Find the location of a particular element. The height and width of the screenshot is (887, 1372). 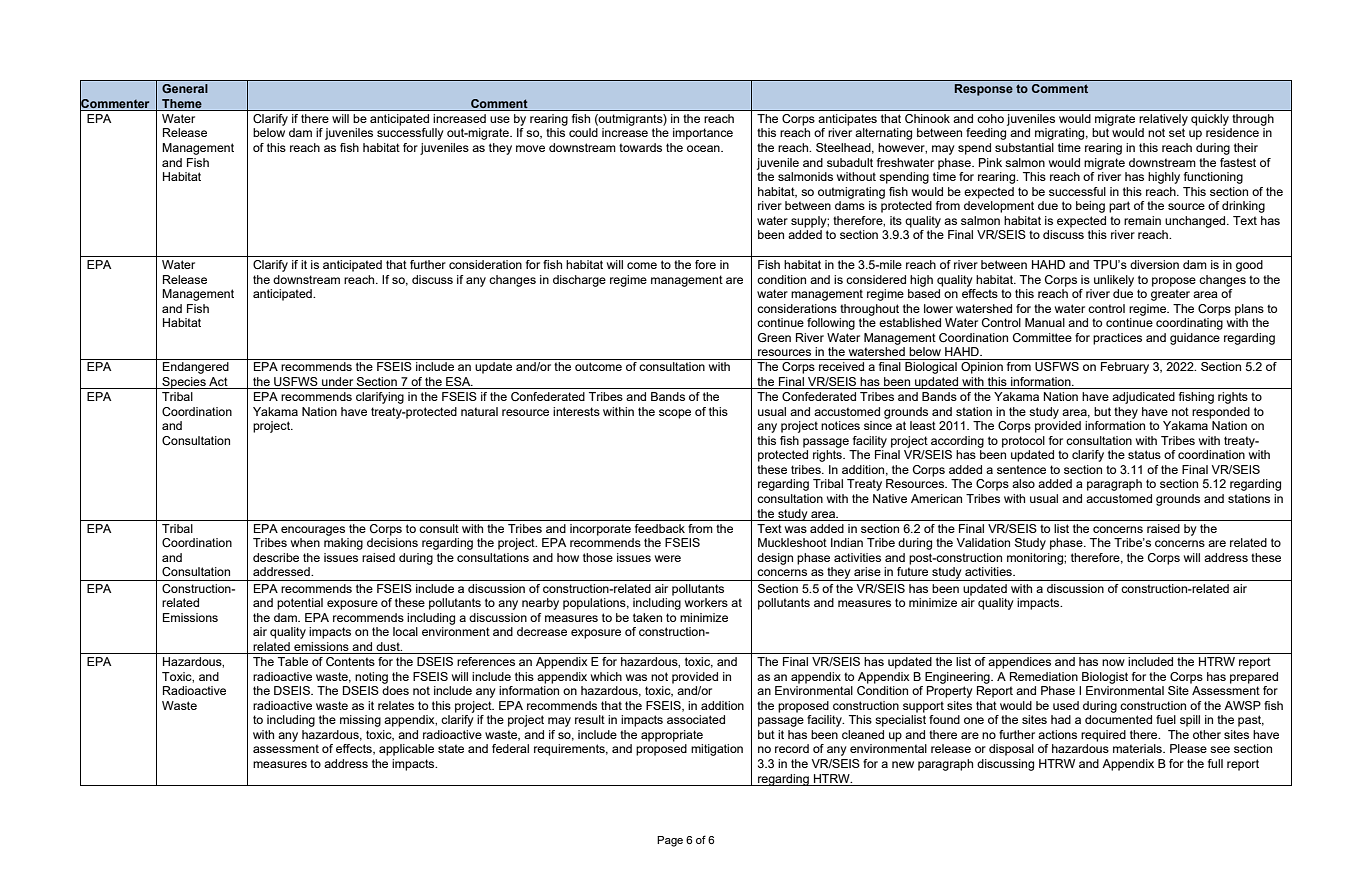

applicable is located at coordinates (406, 750).
